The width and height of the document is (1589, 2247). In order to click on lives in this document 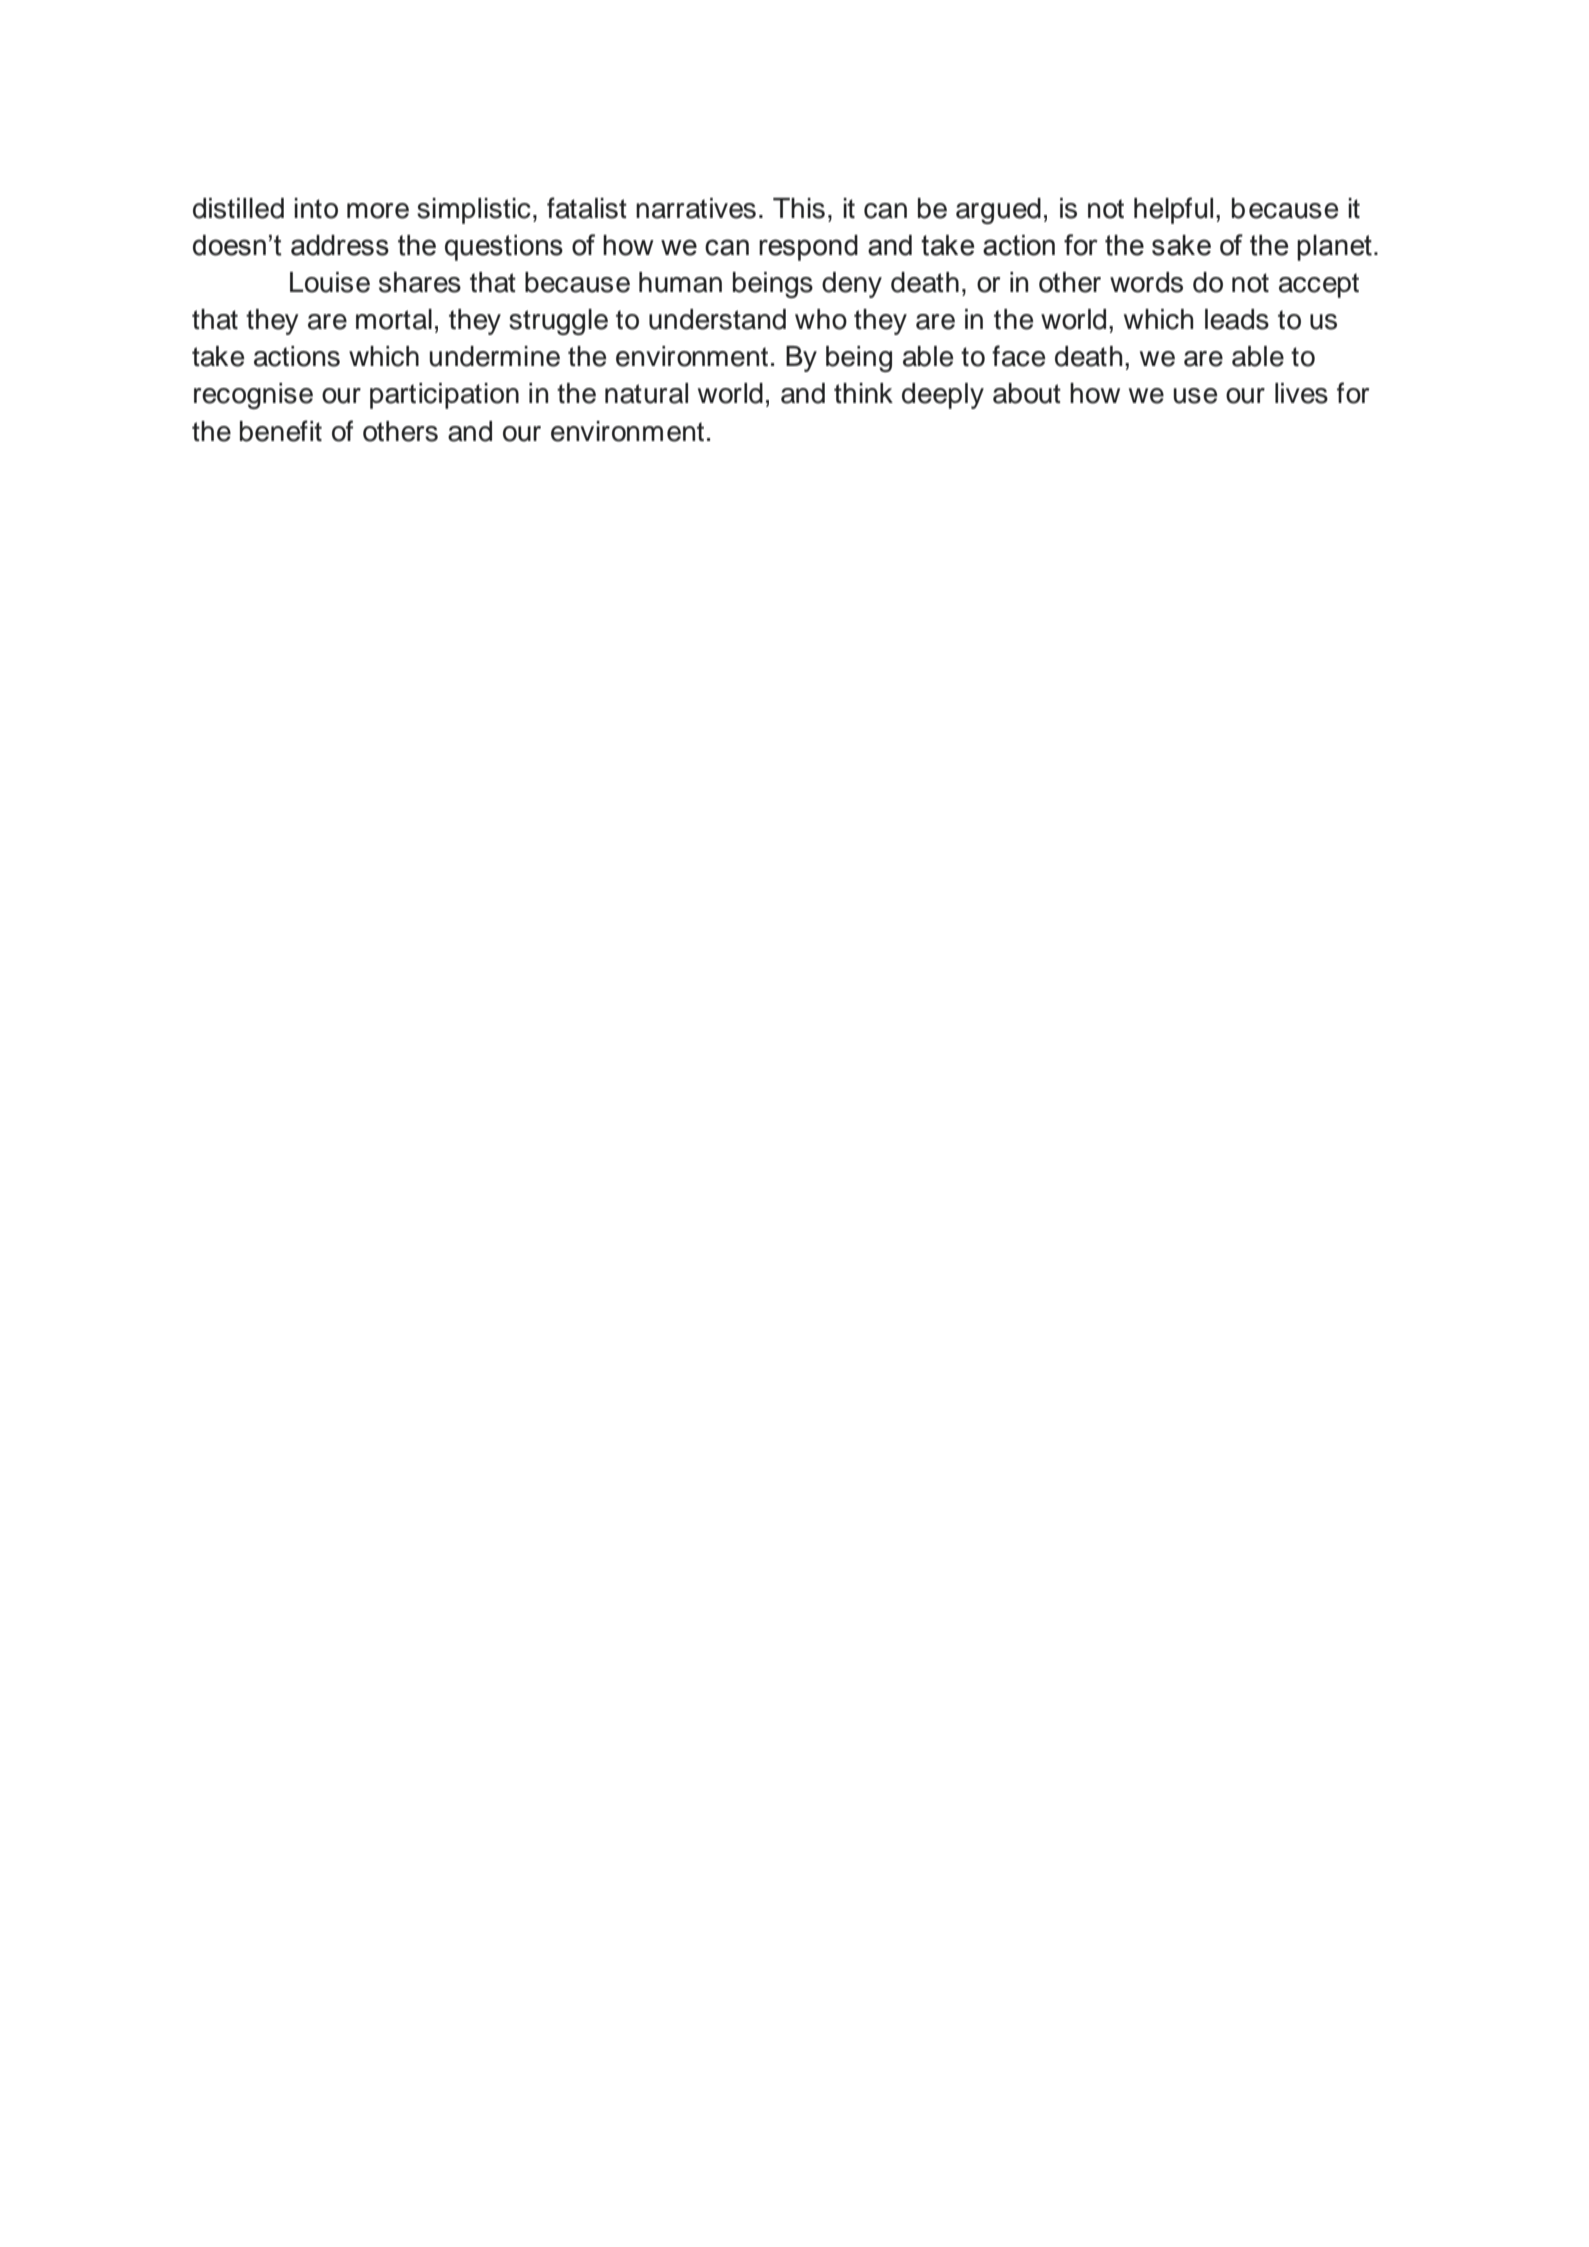, I will do `click(1301, 393)`.
